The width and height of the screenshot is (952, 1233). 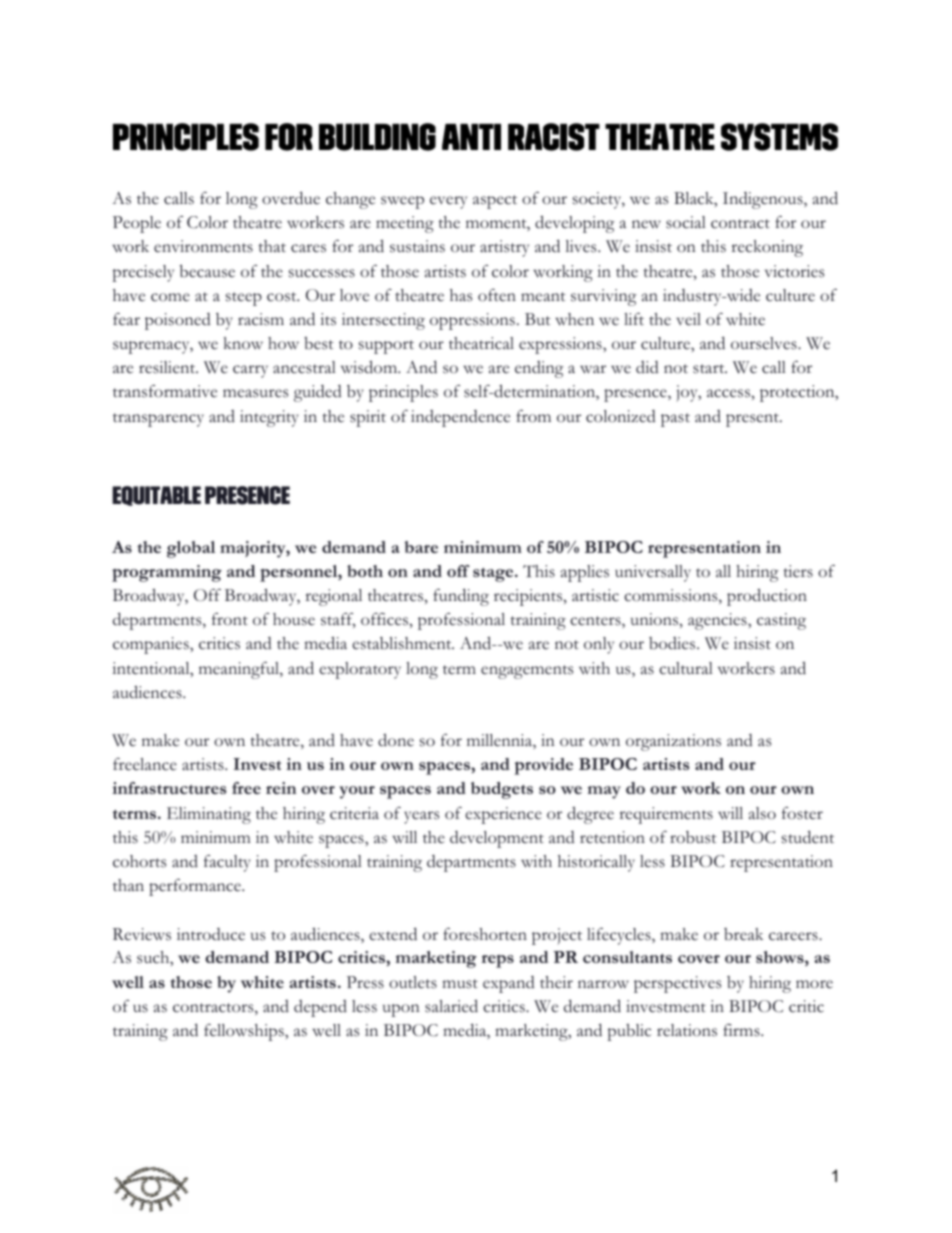 I want to click on carry, so click(x=250, y=371).
